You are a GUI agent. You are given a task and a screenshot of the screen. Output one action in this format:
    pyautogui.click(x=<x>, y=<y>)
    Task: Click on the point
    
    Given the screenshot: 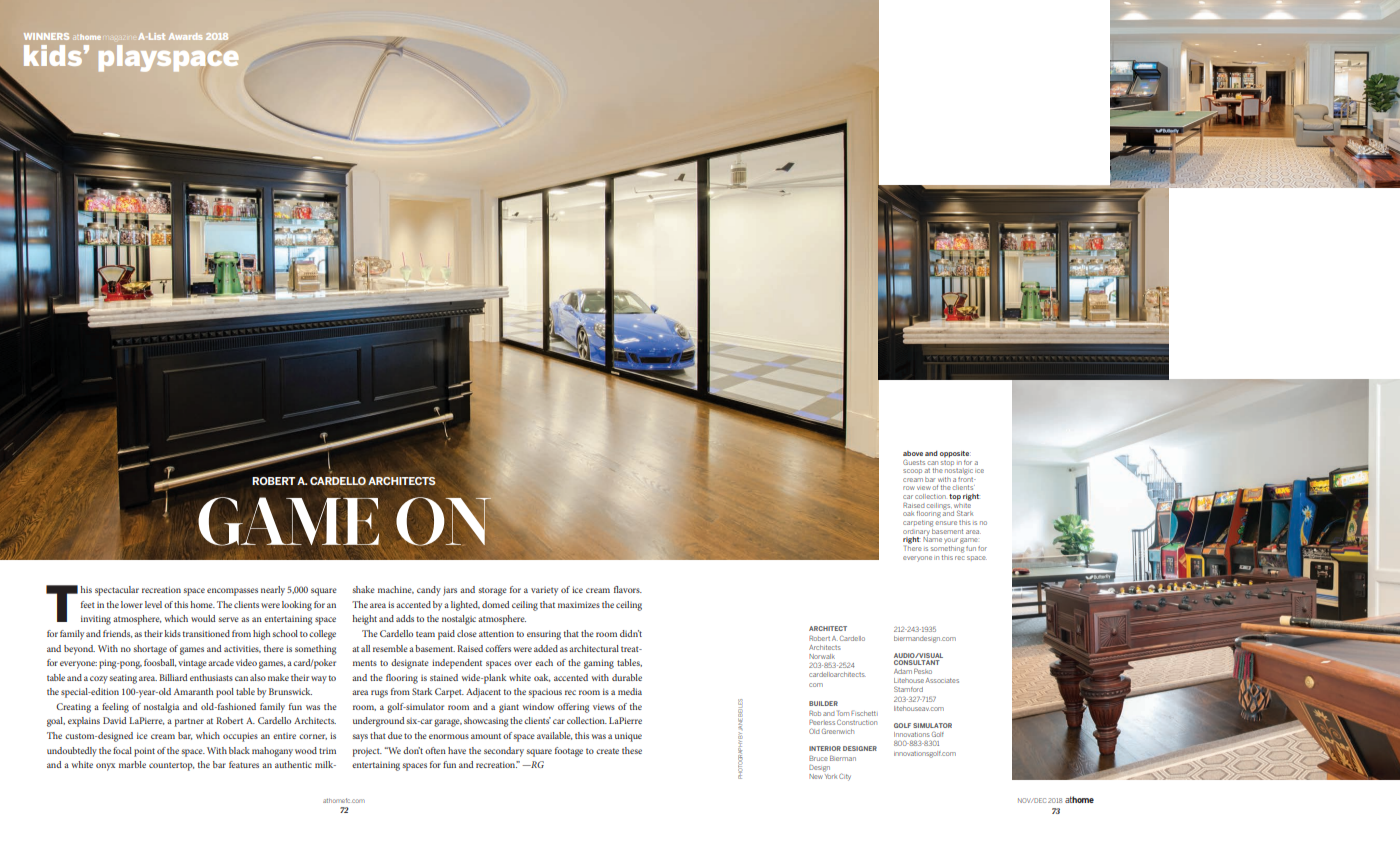 What is the action you would take?
    pyautogui.click(x=144, y=752)
